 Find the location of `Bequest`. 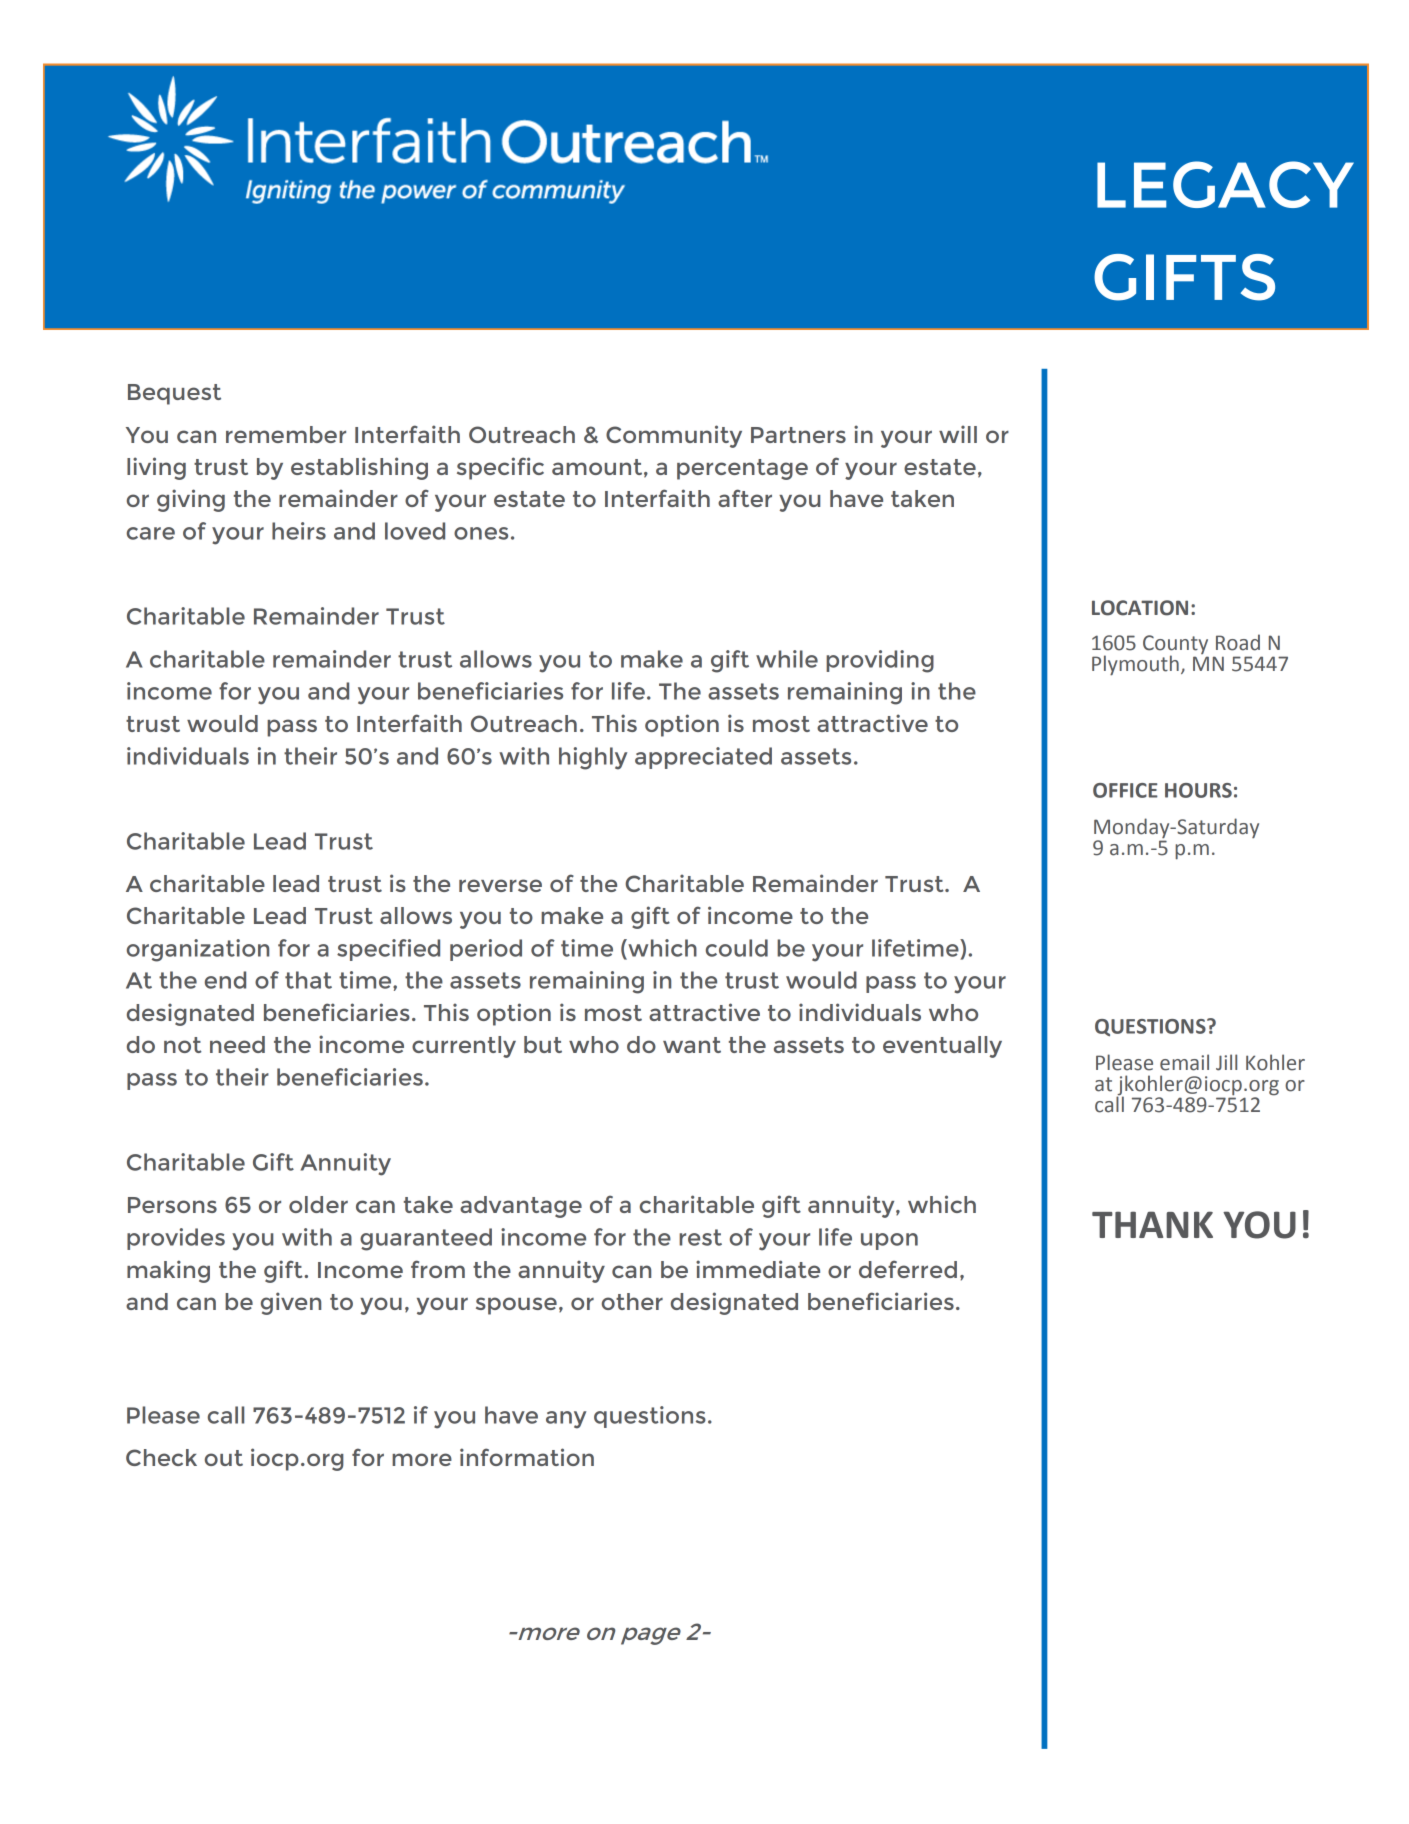

Bequest is located at coordinates (174, 394).
